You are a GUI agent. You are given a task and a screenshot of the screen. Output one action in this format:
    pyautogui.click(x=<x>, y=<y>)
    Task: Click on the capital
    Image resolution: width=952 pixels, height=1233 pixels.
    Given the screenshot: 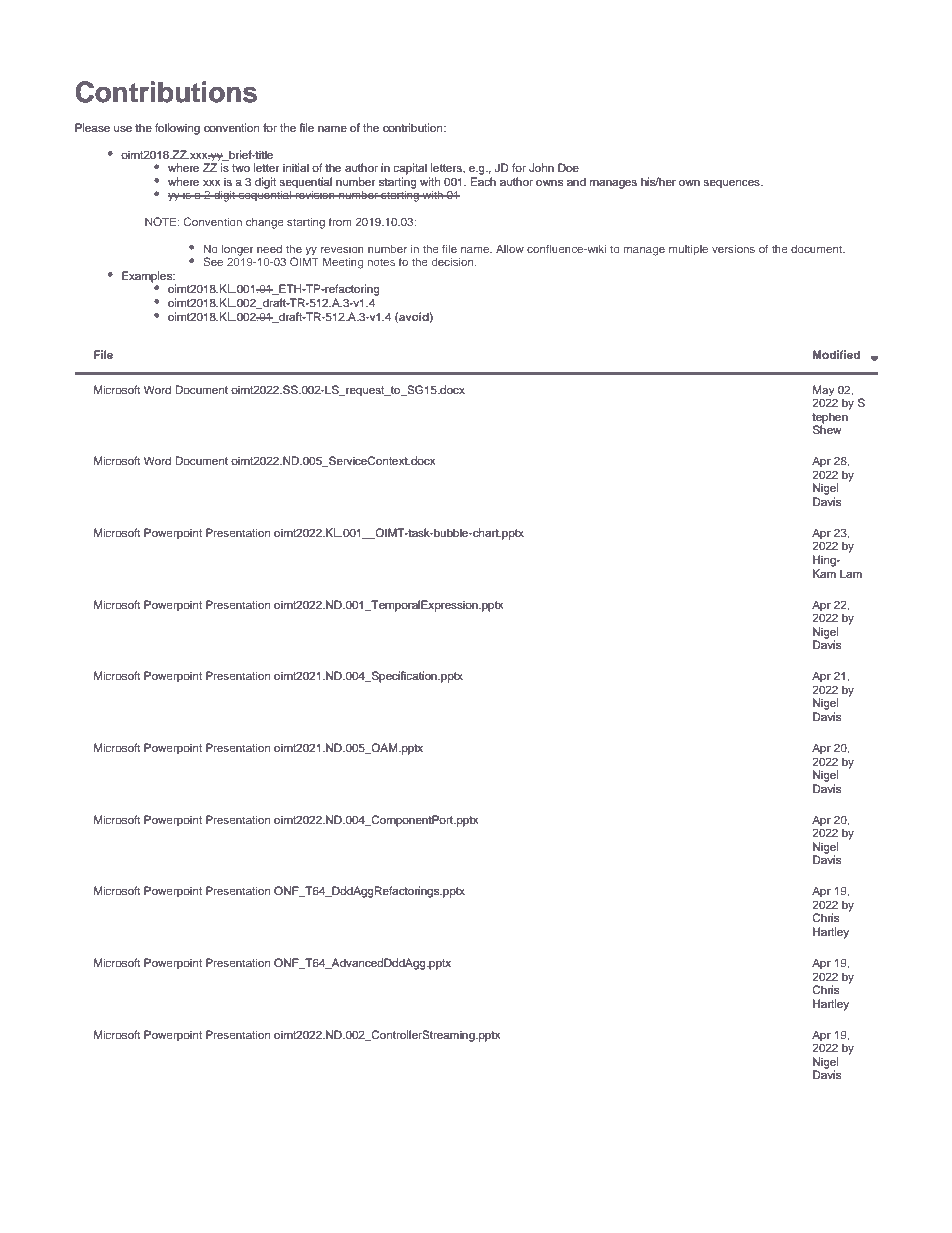 What is the action you would take?
    pyautogui.click(x=410, y=169)
